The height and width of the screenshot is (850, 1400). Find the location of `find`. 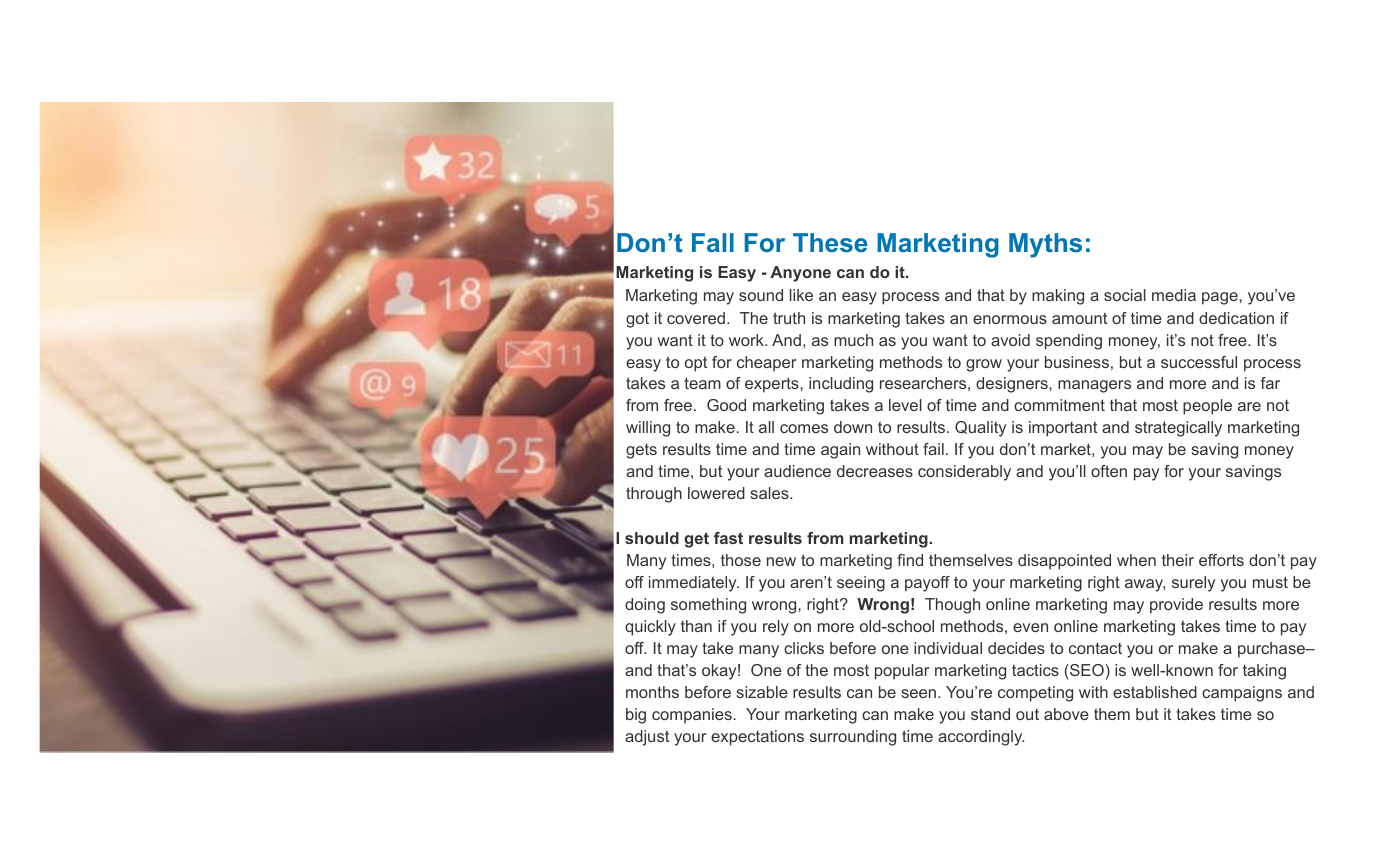

find is located at coordinates (910, 560).
